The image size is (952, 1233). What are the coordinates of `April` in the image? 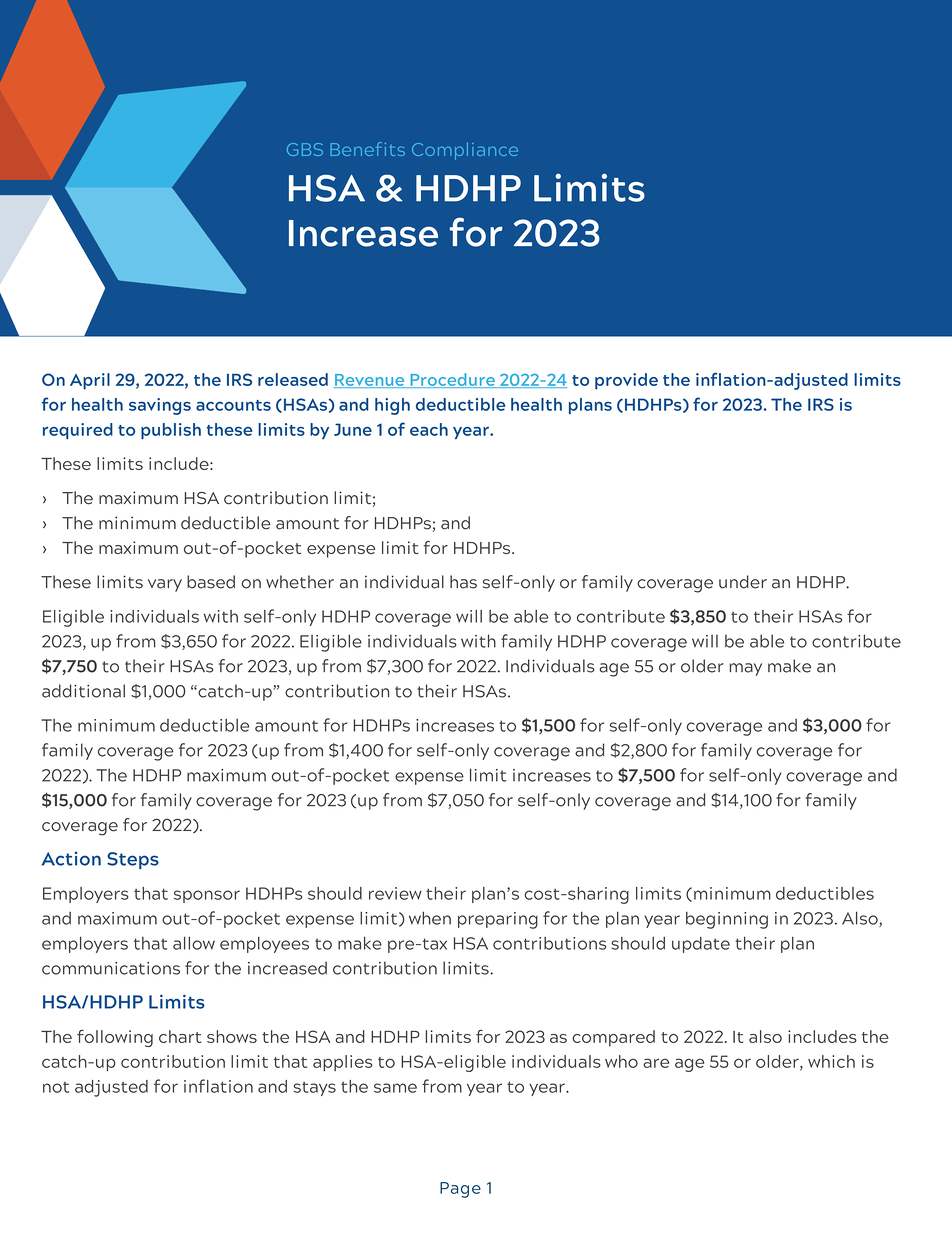 It's located at (90, 381).
